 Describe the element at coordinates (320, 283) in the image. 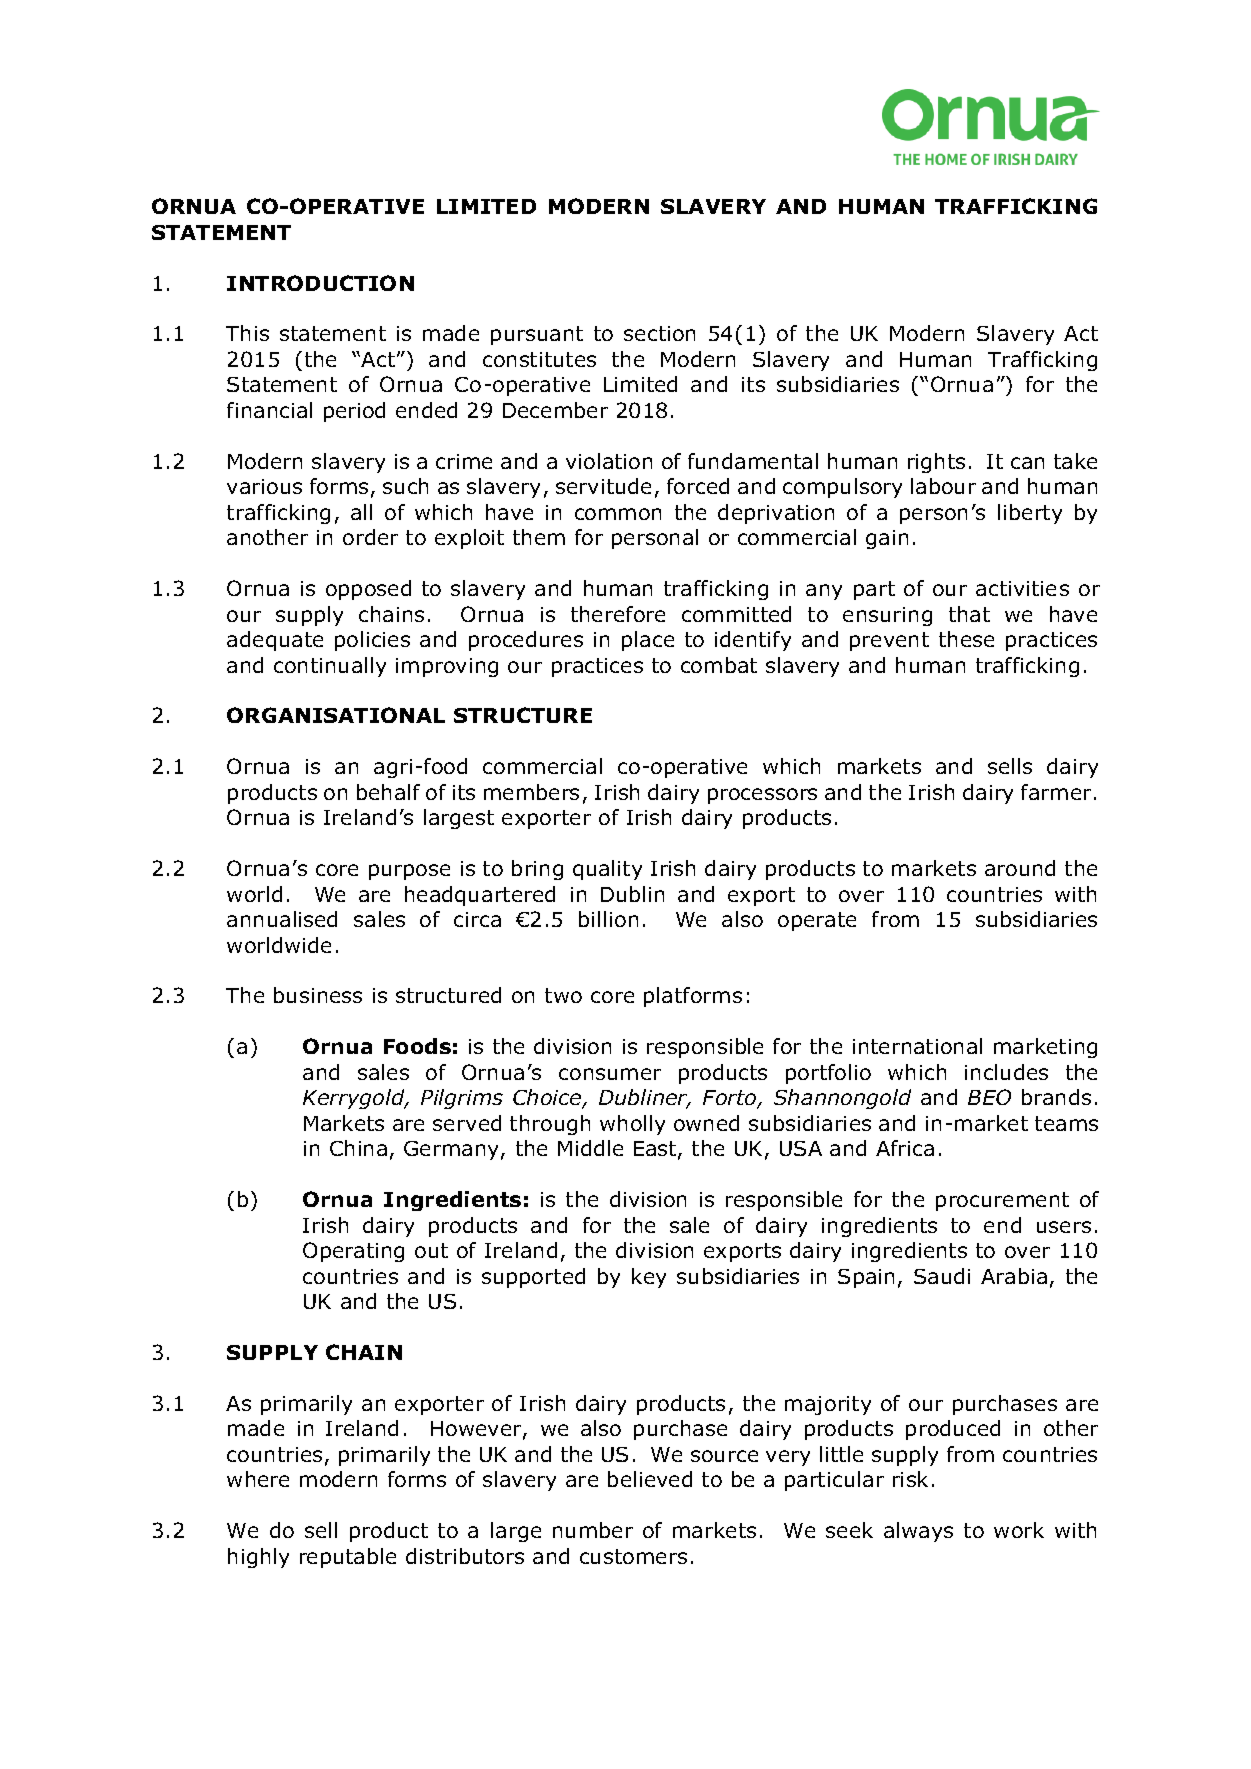

I see `INTRODUCTION` at that location.
